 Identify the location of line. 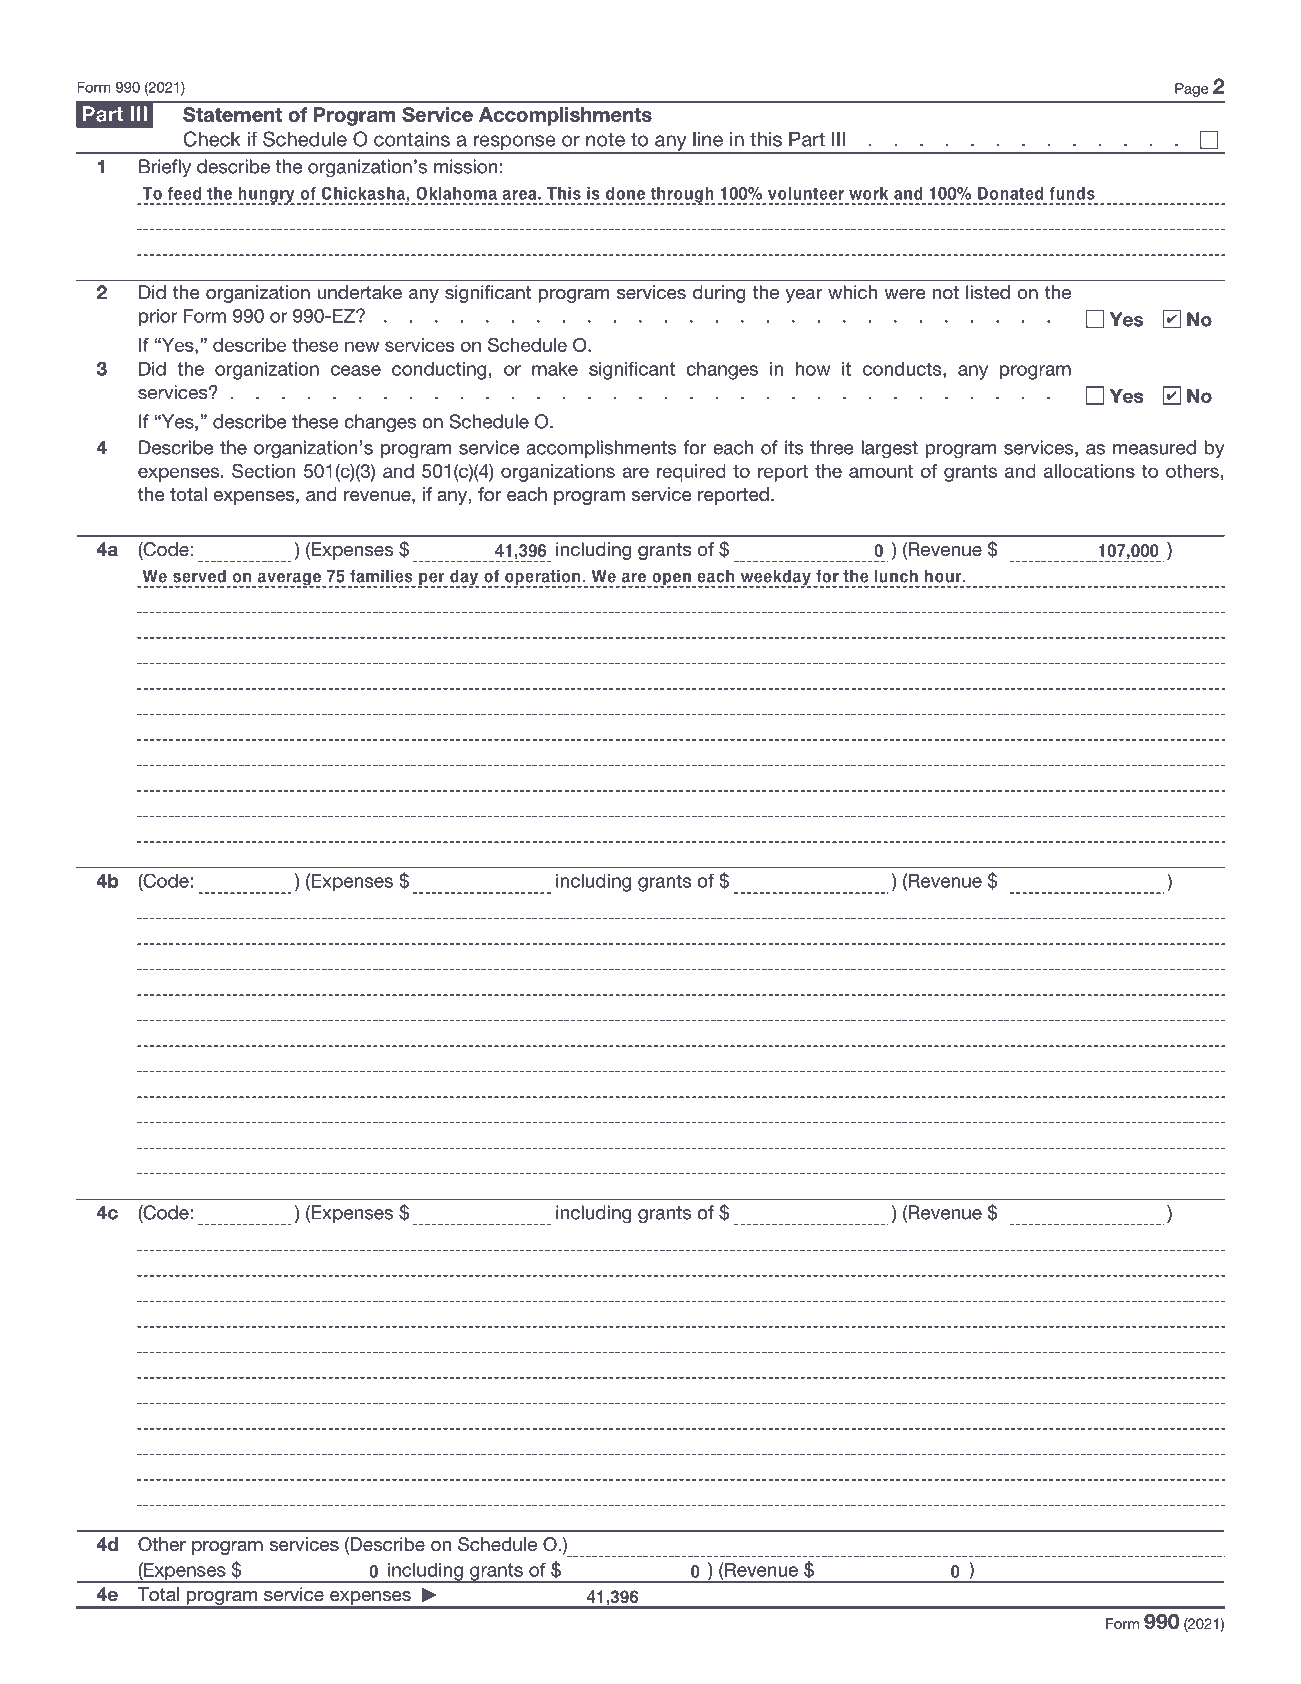
(708, 139).
